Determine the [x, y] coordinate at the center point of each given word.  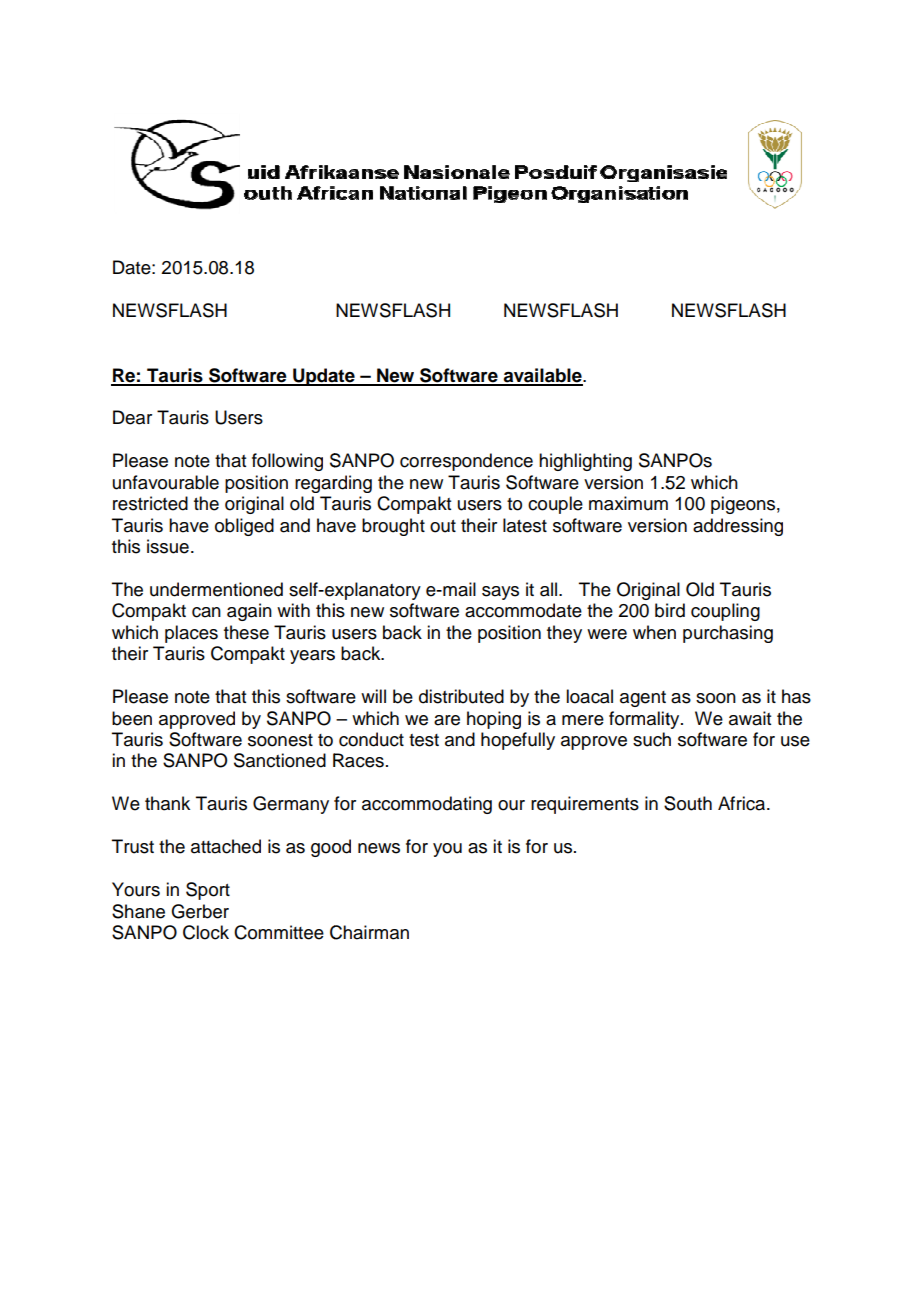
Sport [208, 891]
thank [167, 803]
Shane [138, 911]
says [500, 593]
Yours [136, 889]
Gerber [200, 911]
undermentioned [216, 589]
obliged [244, 527]
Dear [132, 417]
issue [168, 546]
